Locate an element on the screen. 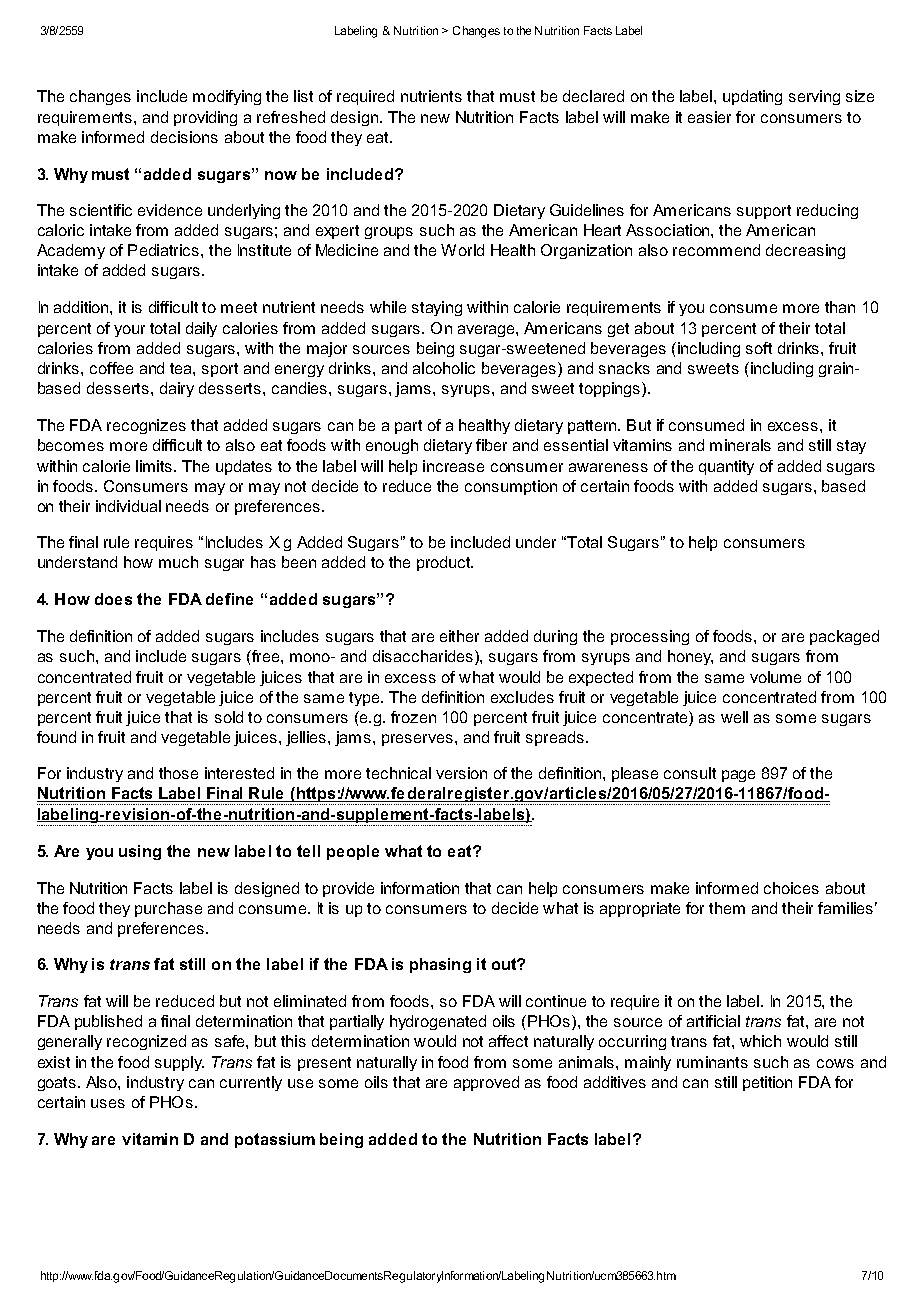 This screenshot has height=1307, width=924. approved is located at coordinates (486, 1083).
